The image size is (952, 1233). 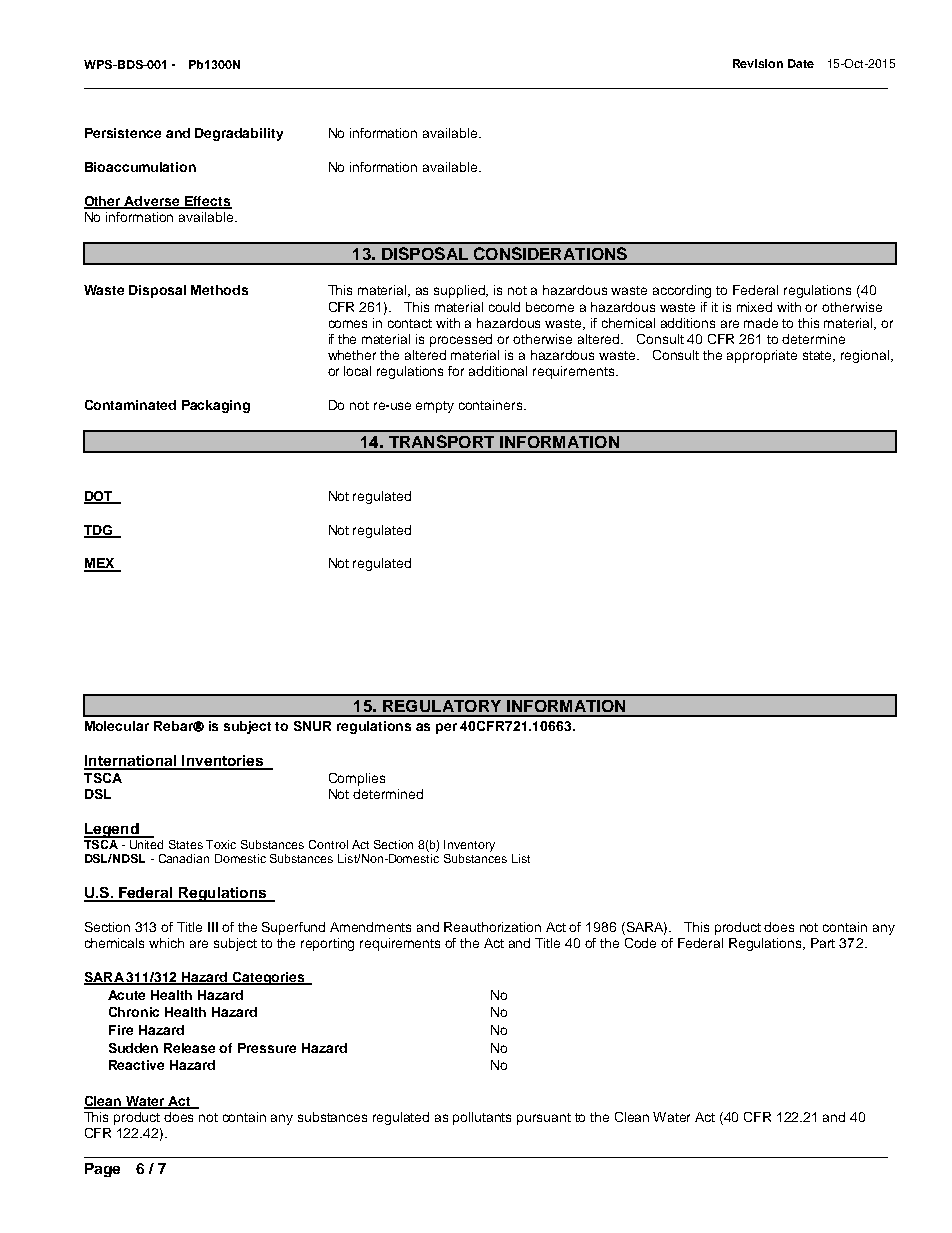 I want to click on Packaging, so click(x=216, y=406).
